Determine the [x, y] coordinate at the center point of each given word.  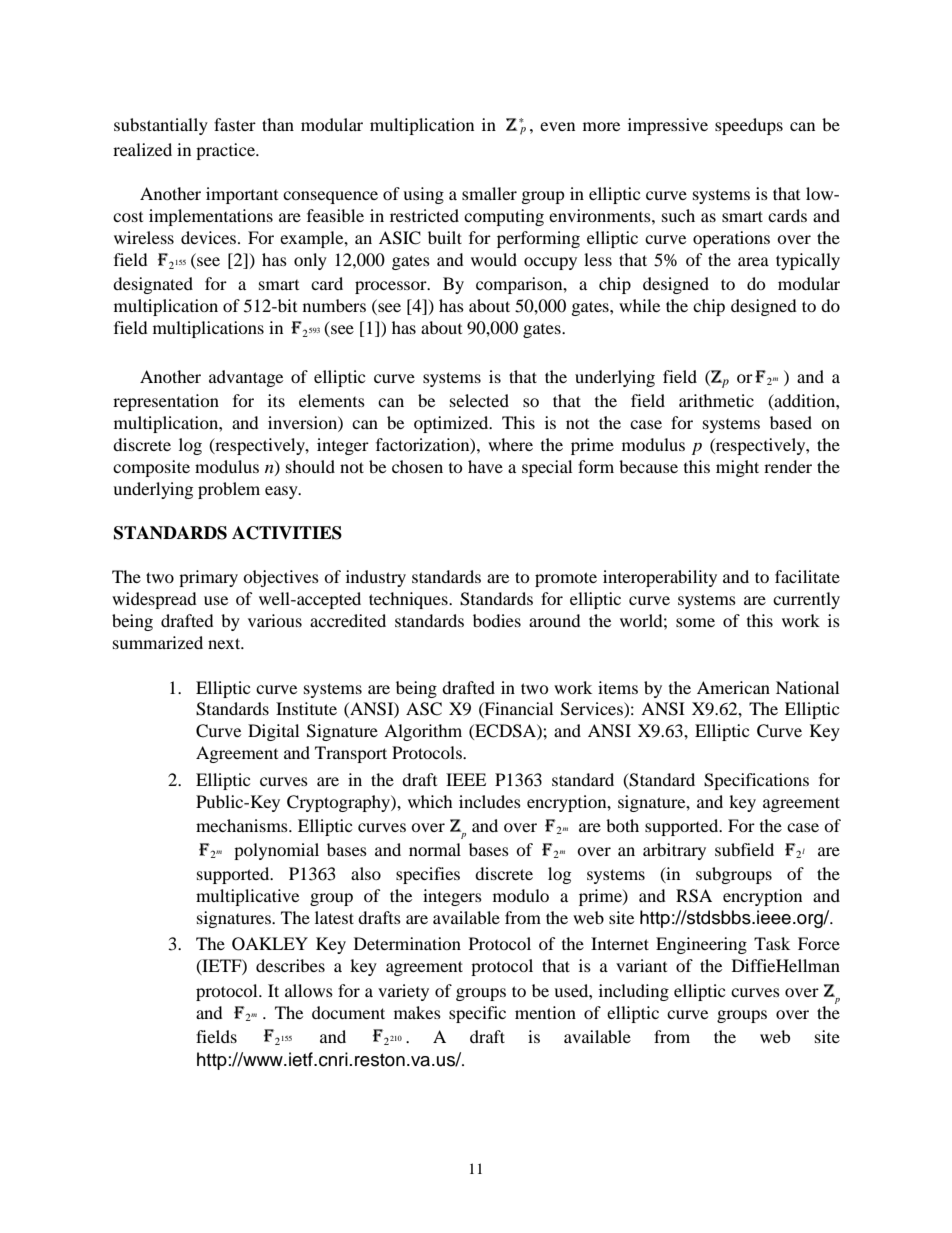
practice [226, 151]
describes [290, 965]
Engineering [701, 945]
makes [417, 1012]
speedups [749, 126]
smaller [489, 193]
